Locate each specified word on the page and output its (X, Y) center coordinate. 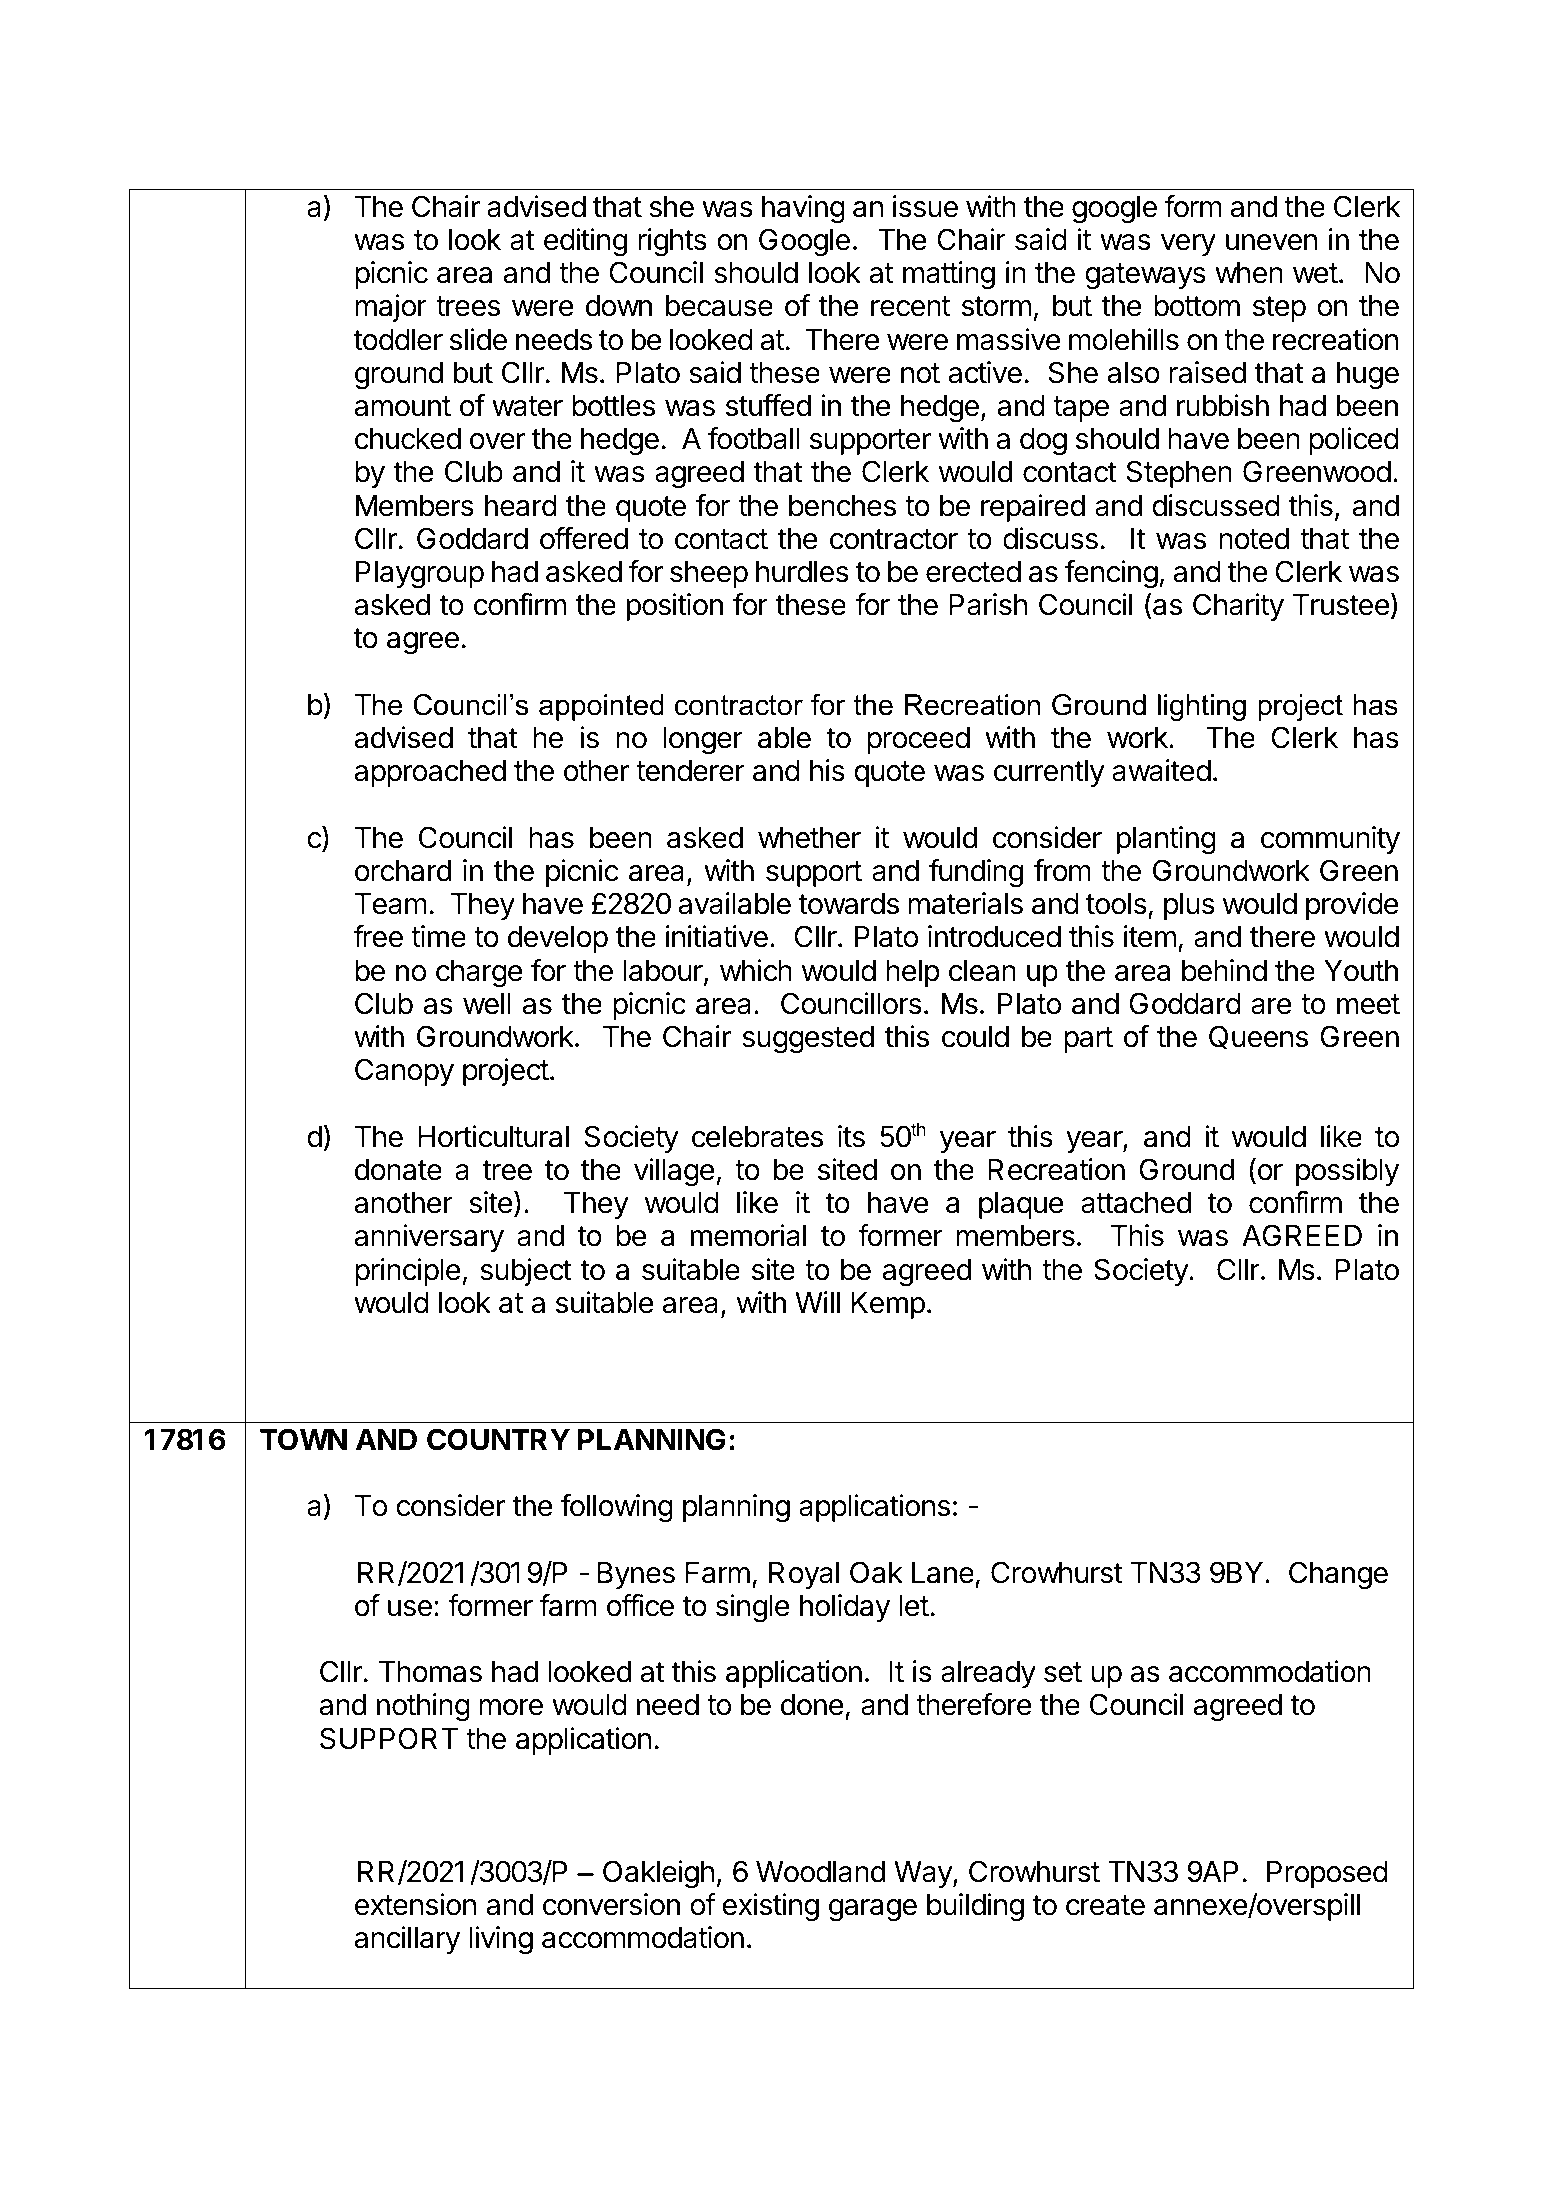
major (391, 308)
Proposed (1327, 1874)
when (1249, 273)
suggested (808, 1040)
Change (1338, 1575)
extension (415, 1904)
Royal (804, 1575)
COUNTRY (498, 1439)
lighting (1202, 707)
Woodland (820, 1872)
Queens (1258, 1037)
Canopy (404, 1072)
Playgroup (420, 575)
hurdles (802, 572)
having (803, 209)
